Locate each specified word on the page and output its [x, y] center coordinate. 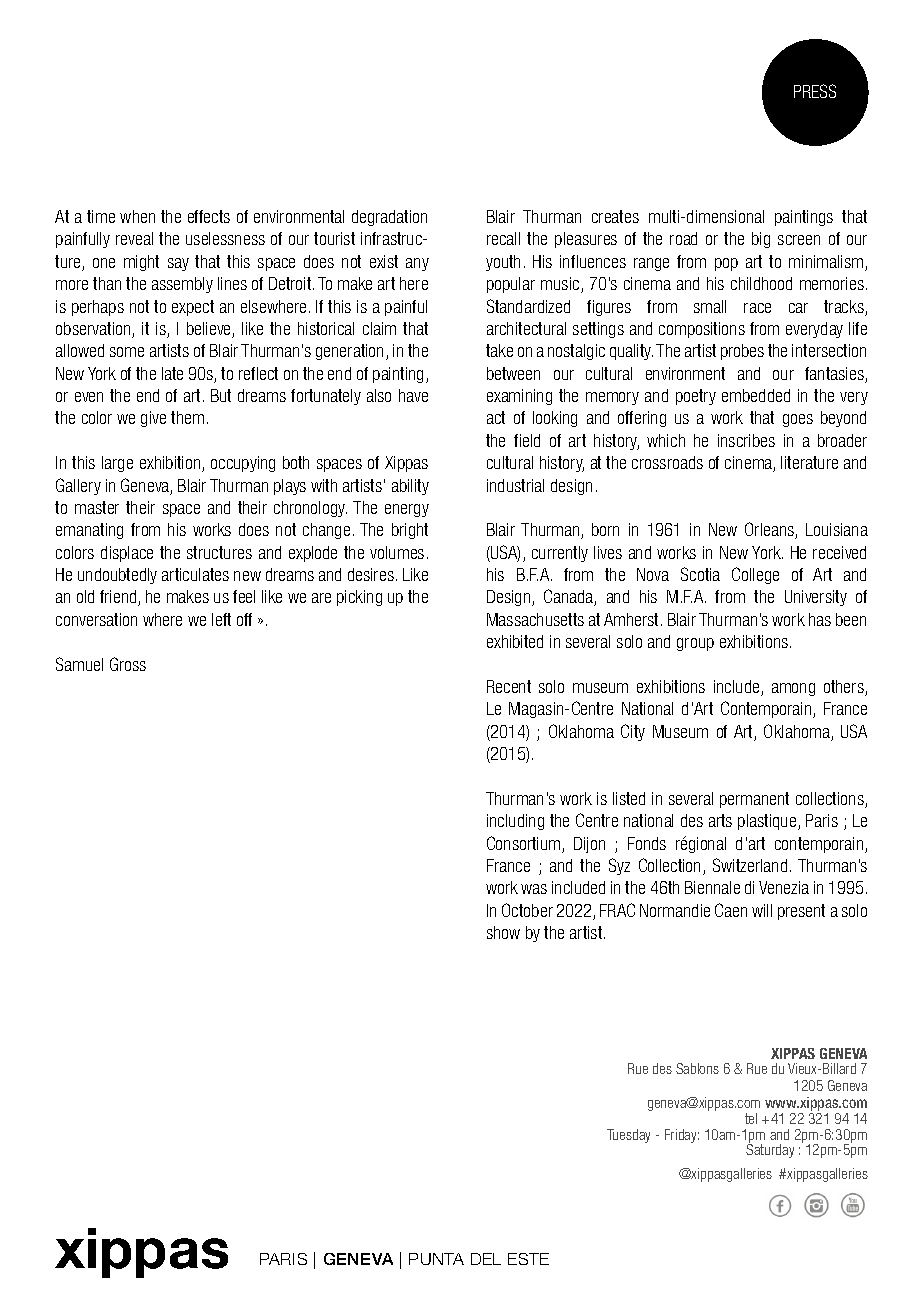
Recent [509, 686]
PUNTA [436, 1259]
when [137, 216]
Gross [128, 664]
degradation [389, 218]
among [793, 689]
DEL [486, 1259]
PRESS [815, 91]
